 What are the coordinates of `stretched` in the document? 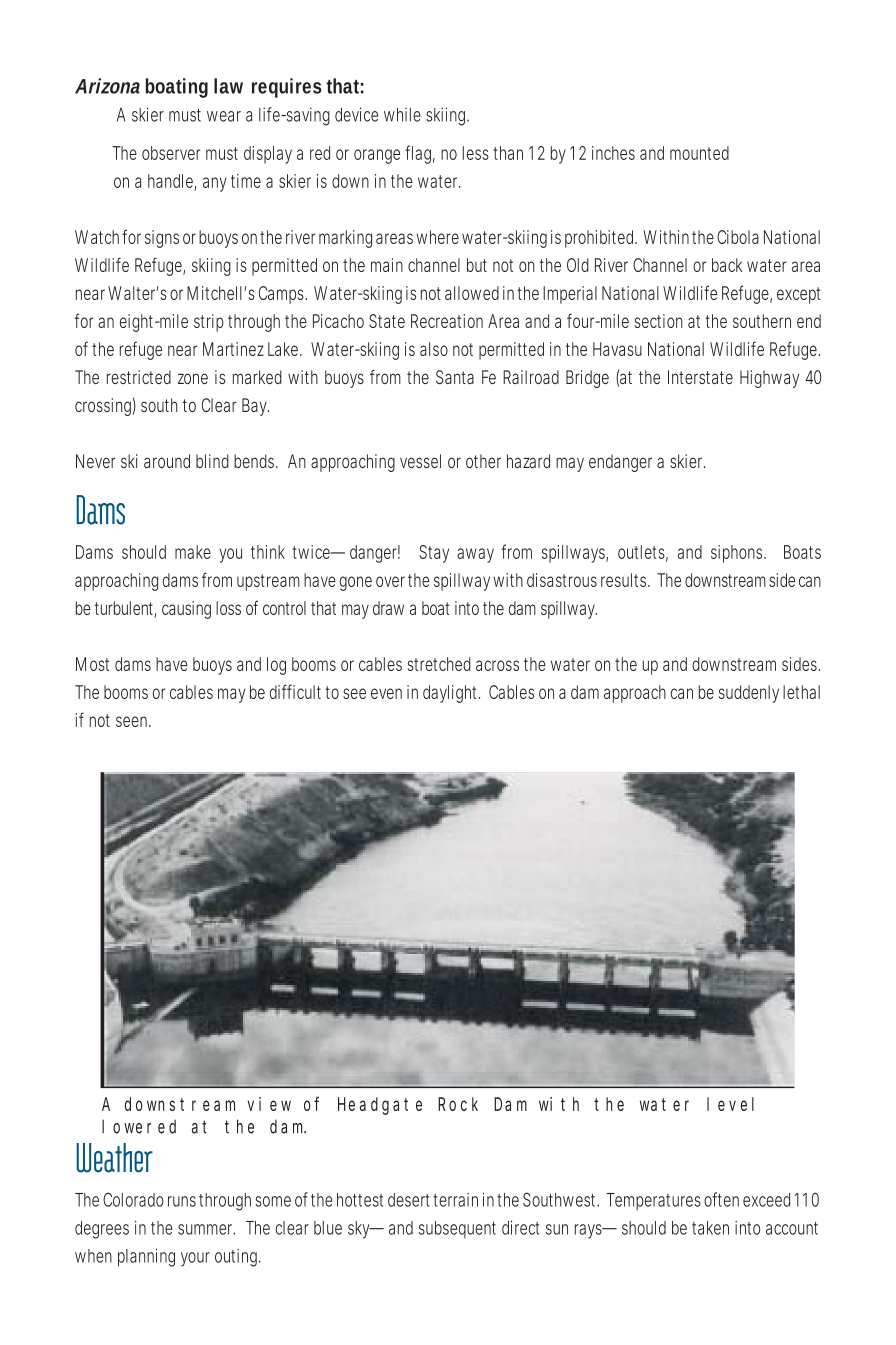 It's located at (439, 664).
